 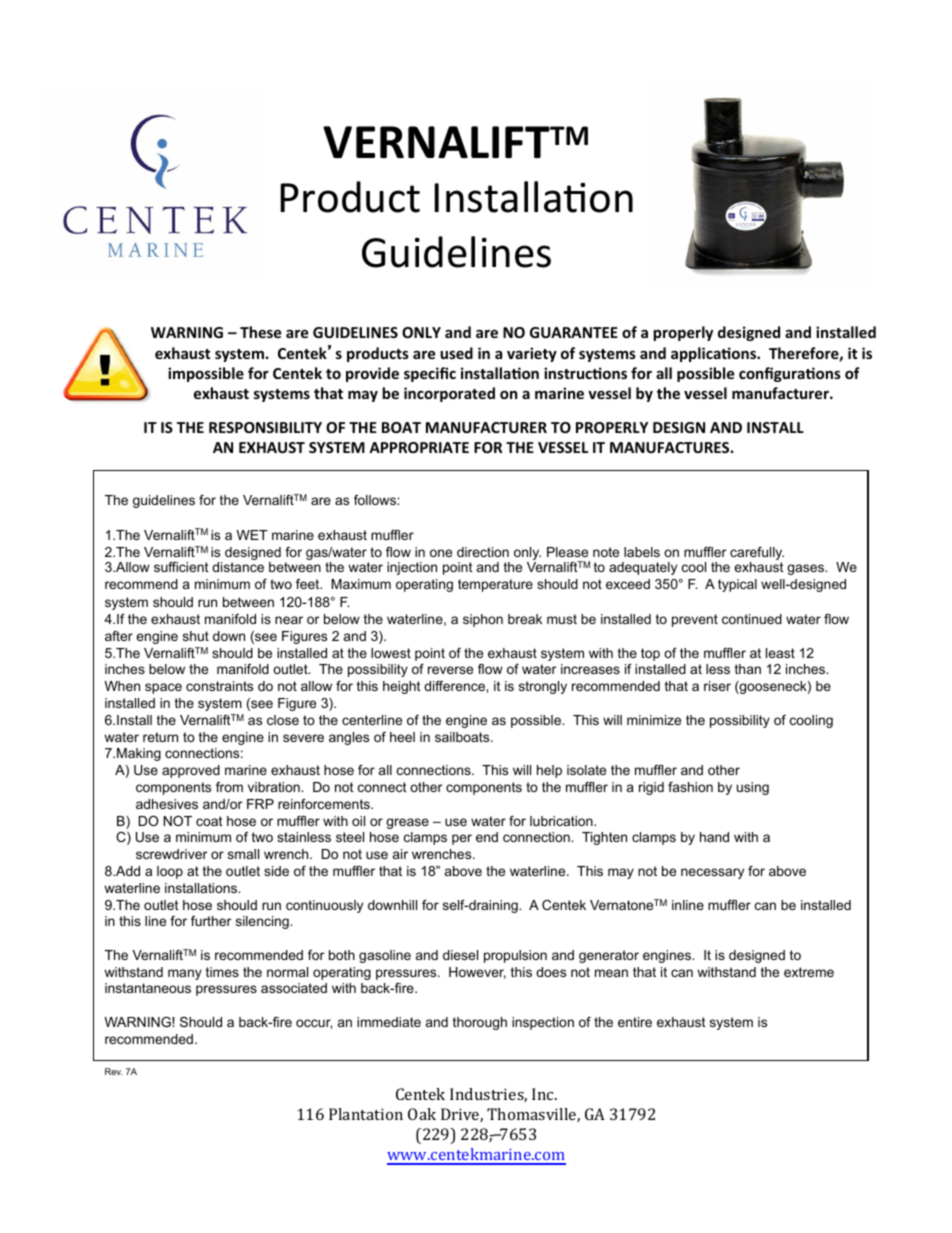 What do you see at coordinates (402, 687) in the screenshot?
I see `height` at bounding box center [402, 687].
